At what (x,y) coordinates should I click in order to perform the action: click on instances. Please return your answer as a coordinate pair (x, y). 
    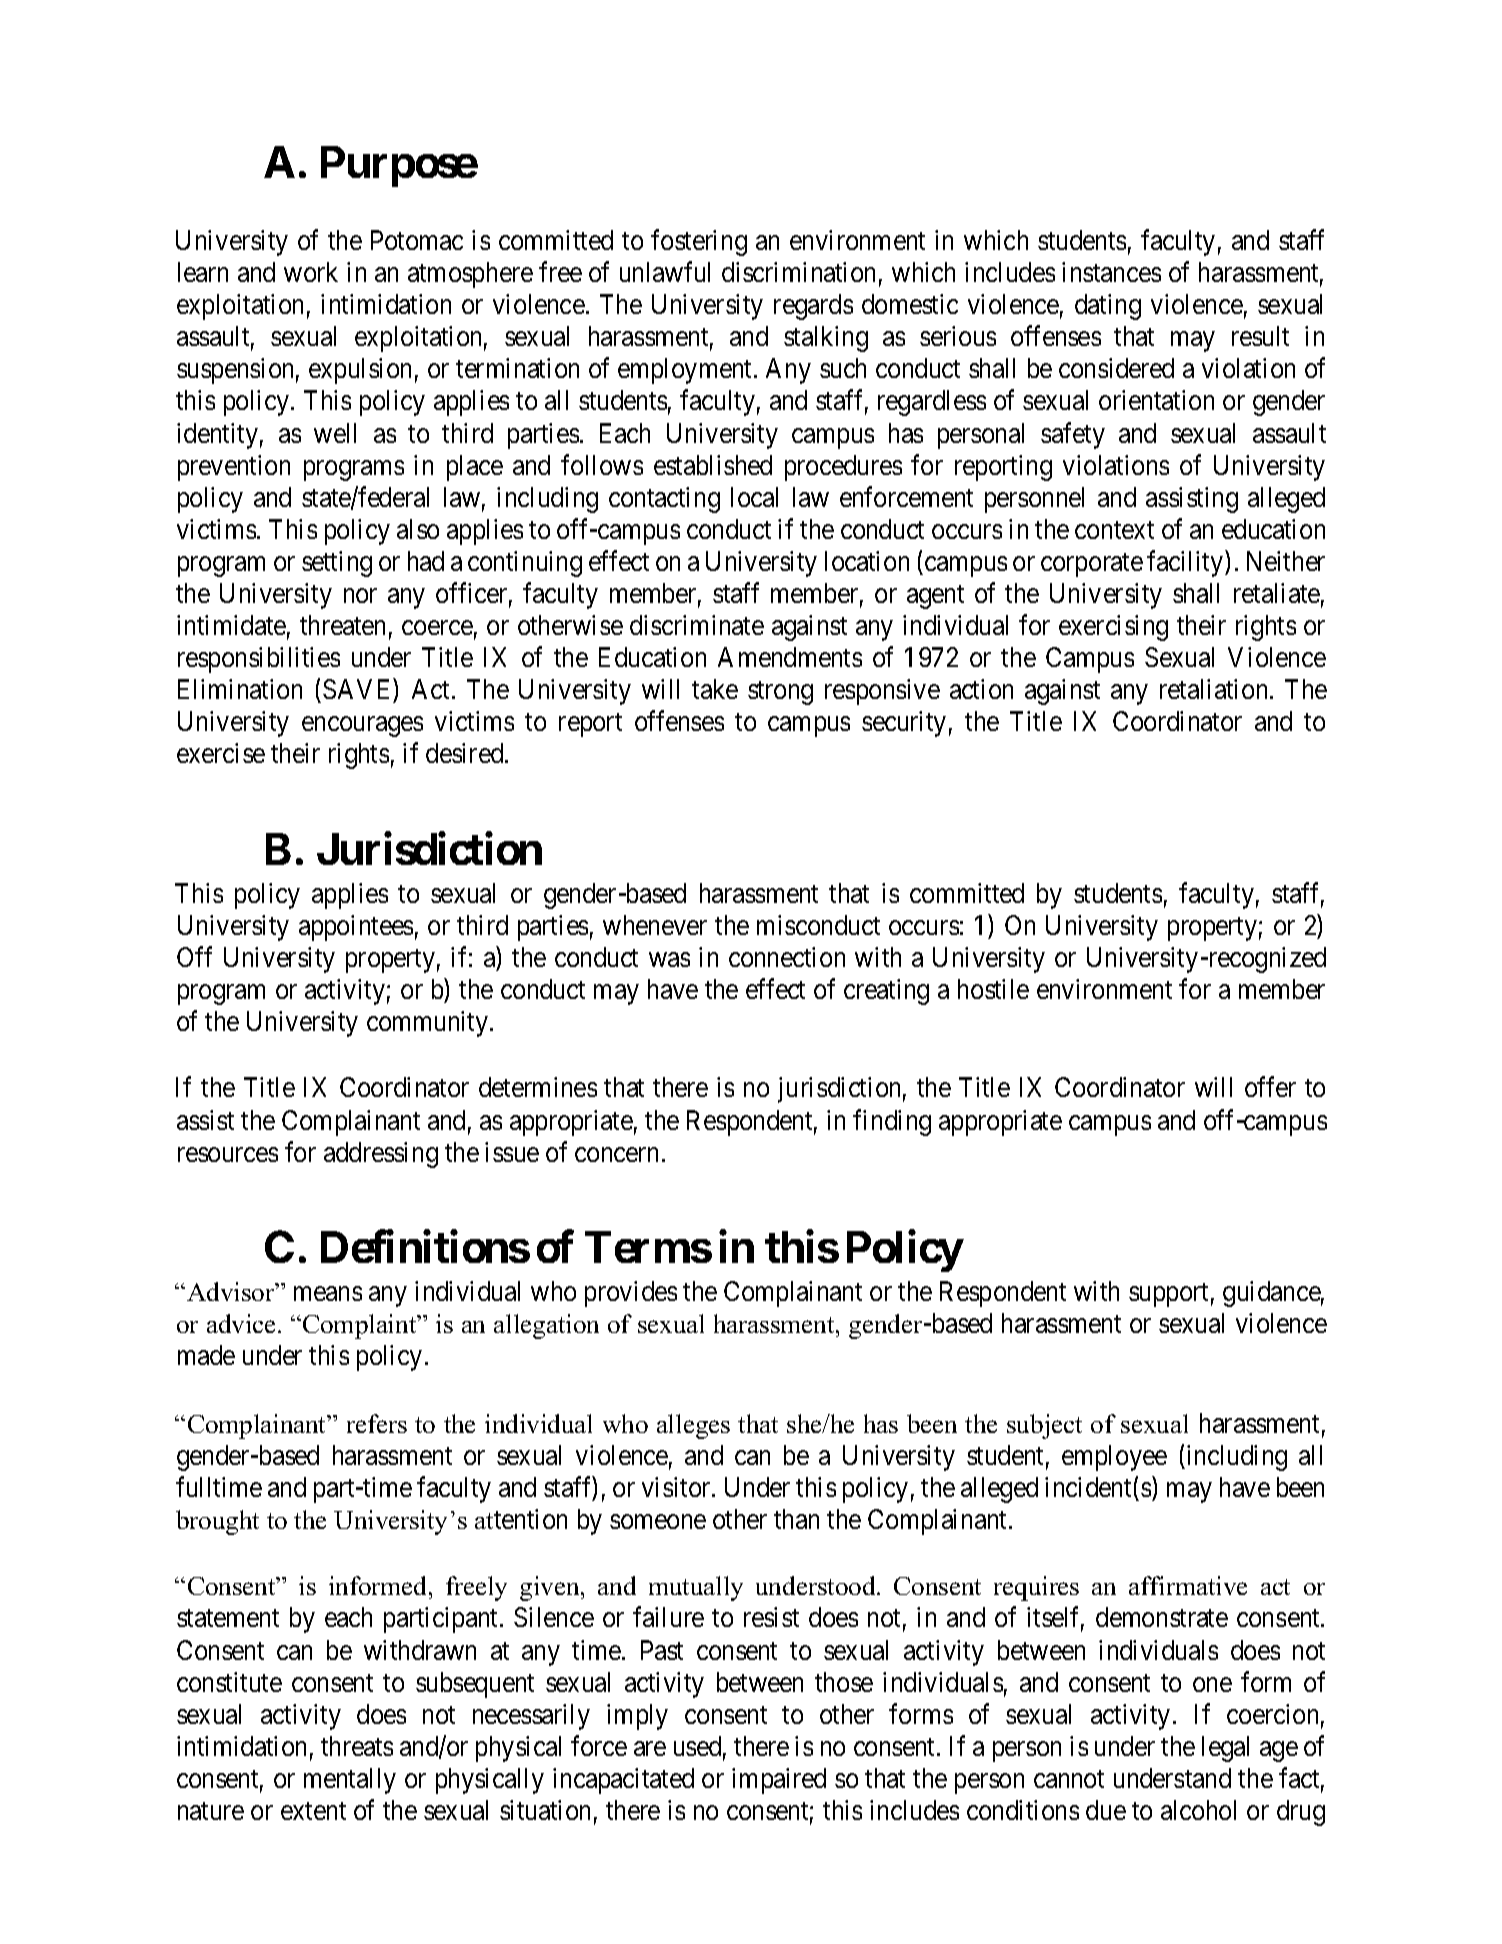
    Looking at the image, I should click on (1111, 272).
